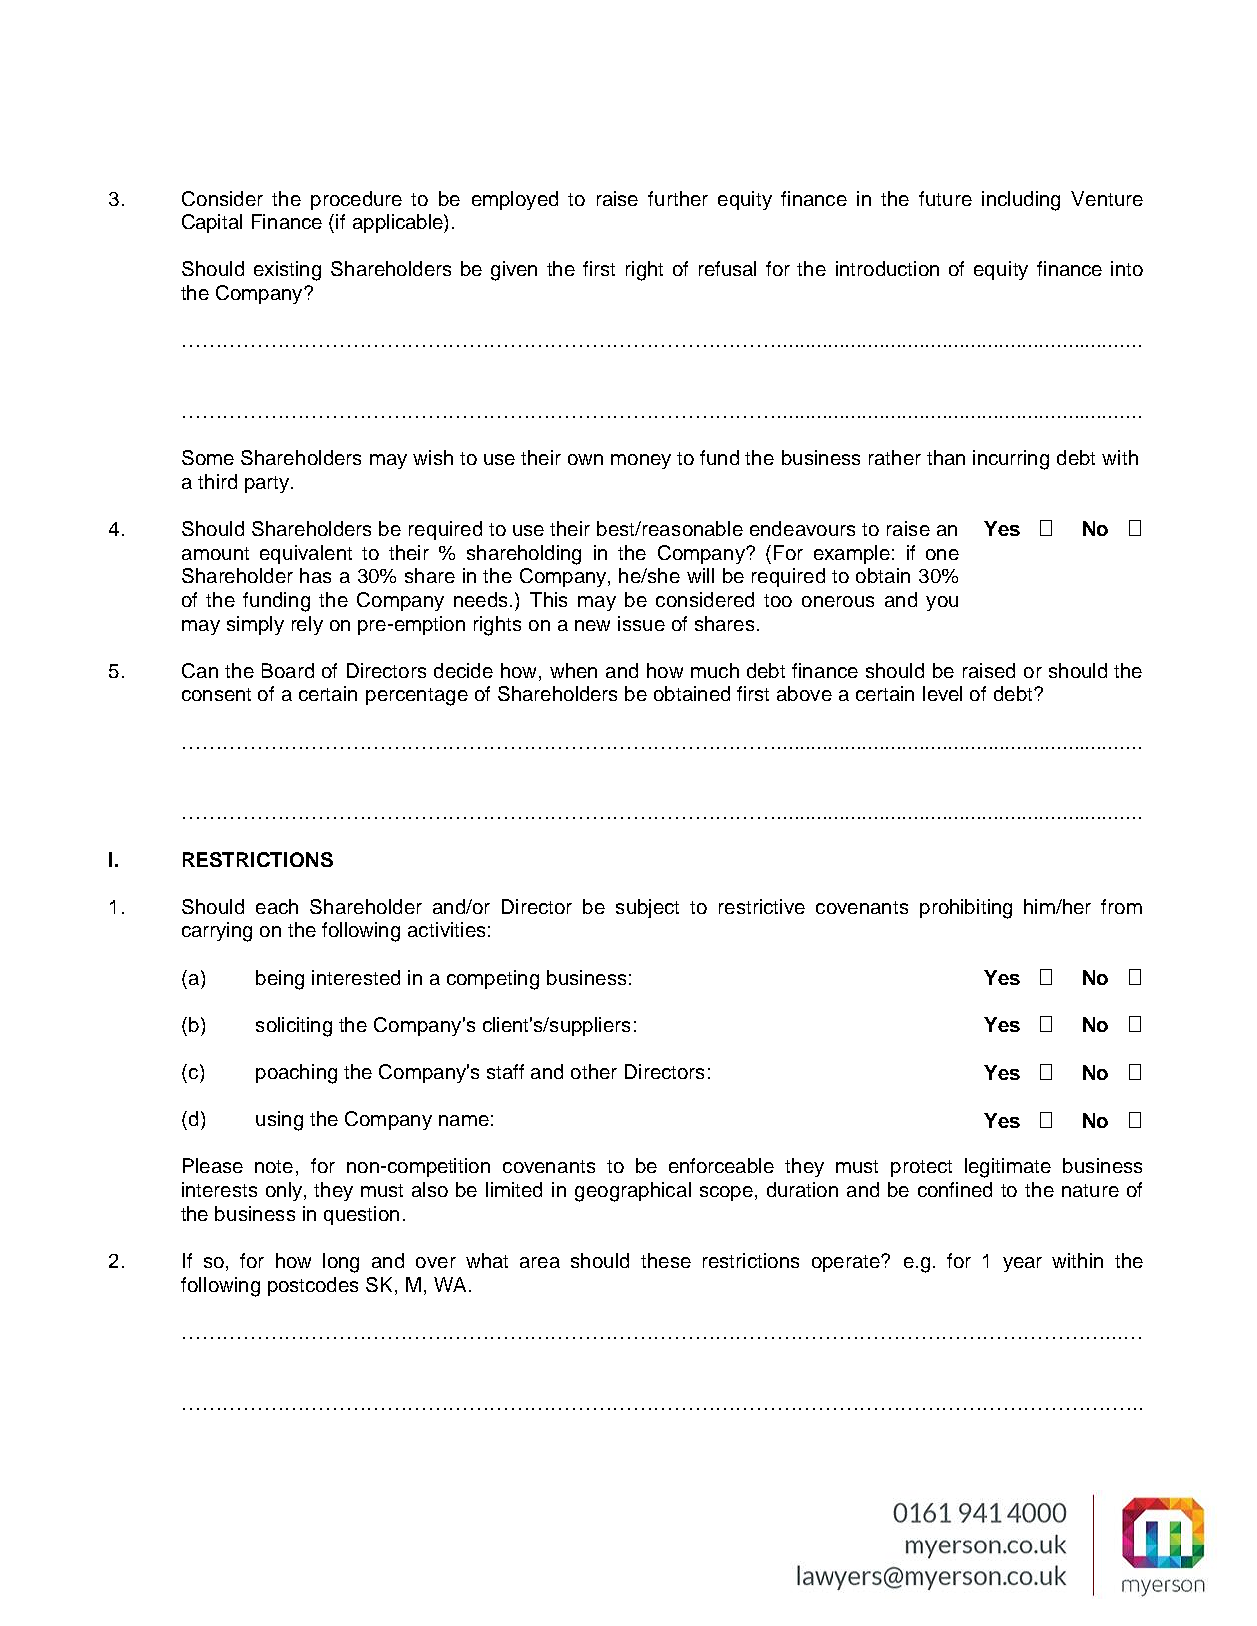  I want to click on prohibiting, so click(966, 909).
